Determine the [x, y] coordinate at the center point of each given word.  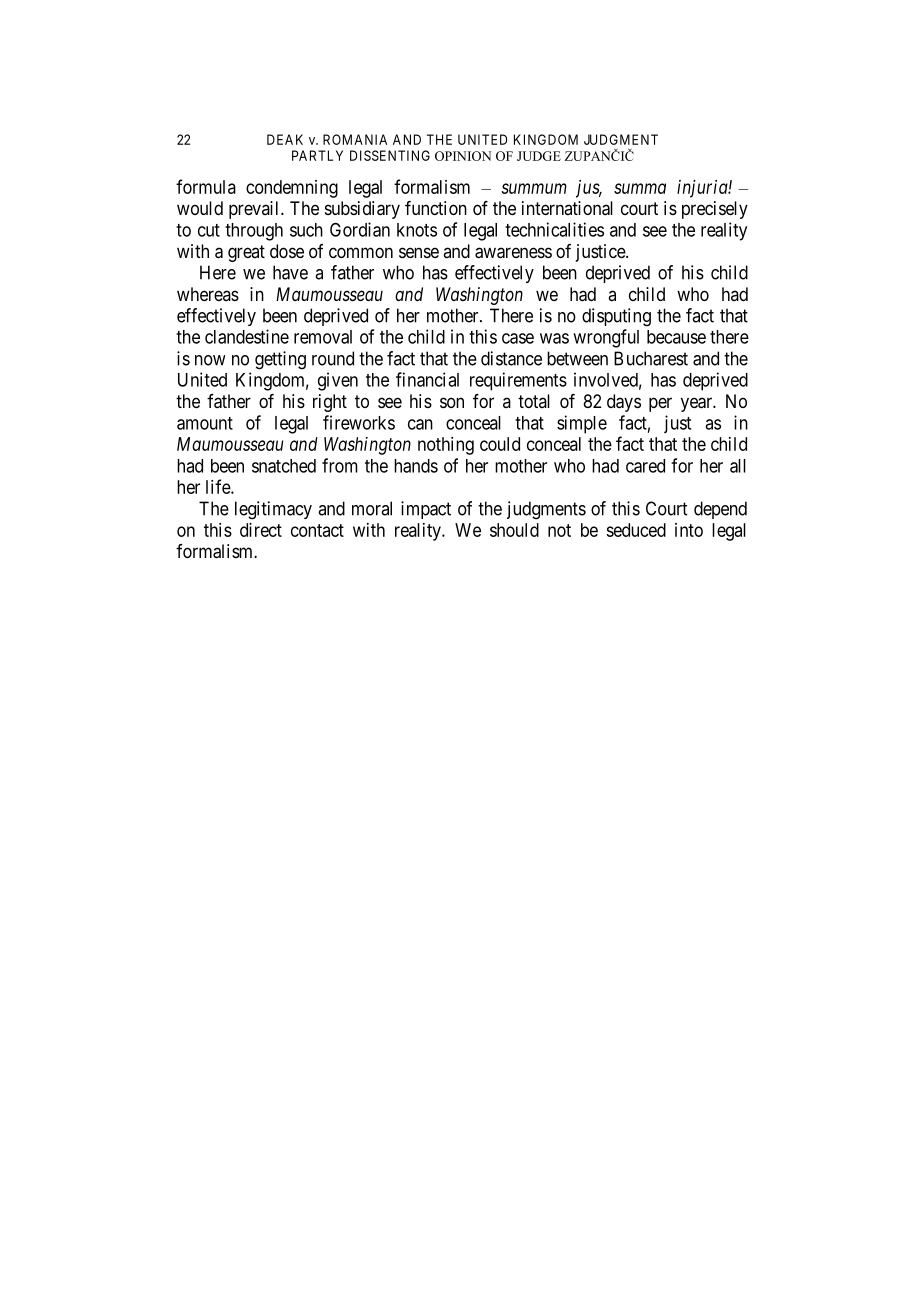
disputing [616, 317]
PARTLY [317, 155]
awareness [513, 253]
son [452, 402]
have [290, 272]
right [330, 403]
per [660, 404]
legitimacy [273, 510]
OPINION [463, 156]
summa [640, 188]
